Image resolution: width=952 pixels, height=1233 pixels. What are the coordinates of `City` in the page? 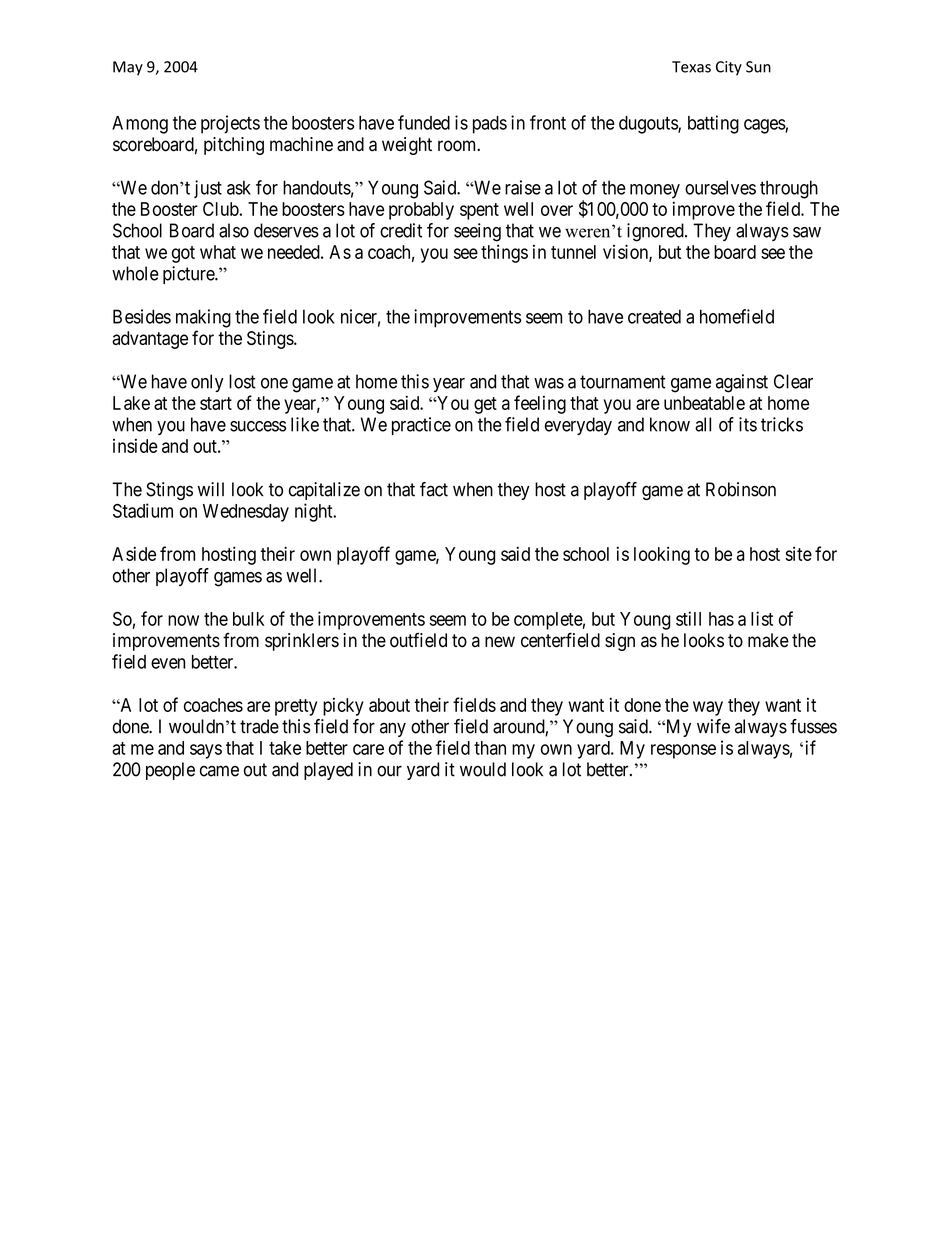 It's located at (729, 68).
